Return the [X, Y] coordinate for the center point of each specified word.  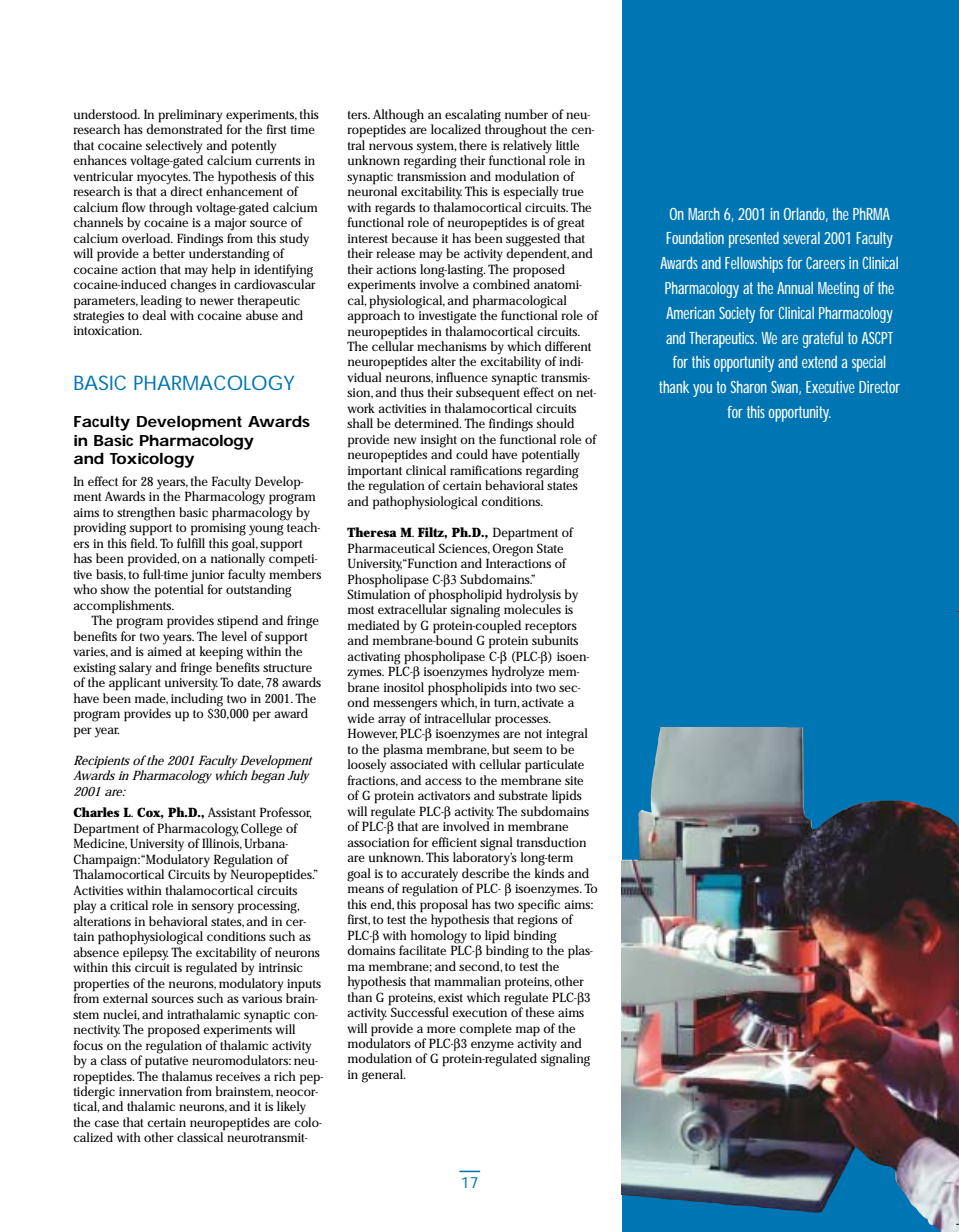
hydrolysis [533, 597]
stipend [237, 622]
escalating [473, 117]
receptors [551, 629]
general [384, 1076]
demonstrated [184, 128]
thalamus [187, 1076]
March [704, 214]
